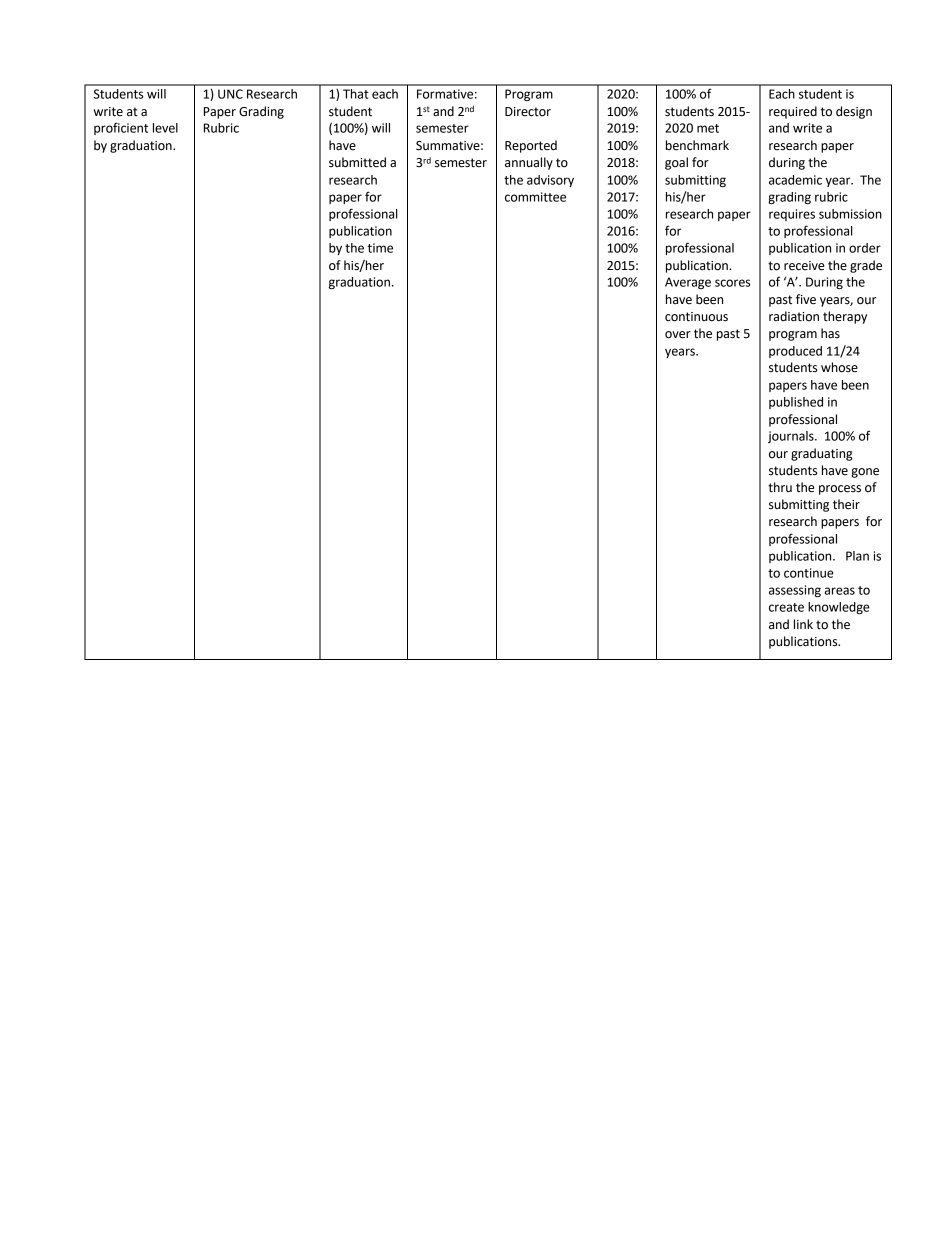 The height and width of the page is (1233, 952). What do you see at coordinates (786, 607) in the page?
I see `create` at bounding box center [786, 607].
